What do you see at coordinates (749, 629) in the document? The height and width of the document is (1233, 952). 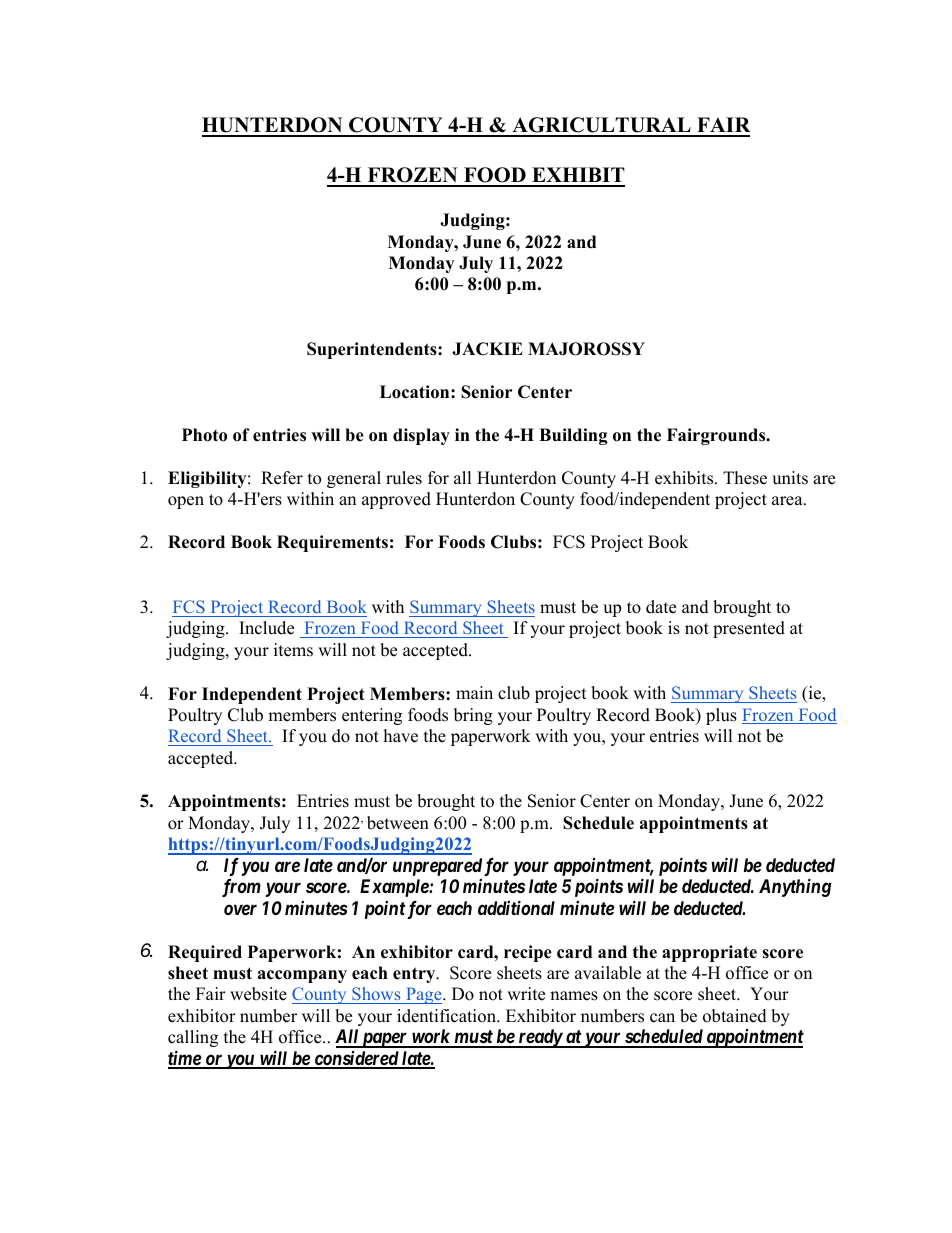 I see `presented` at bounding box center [749, 629].
